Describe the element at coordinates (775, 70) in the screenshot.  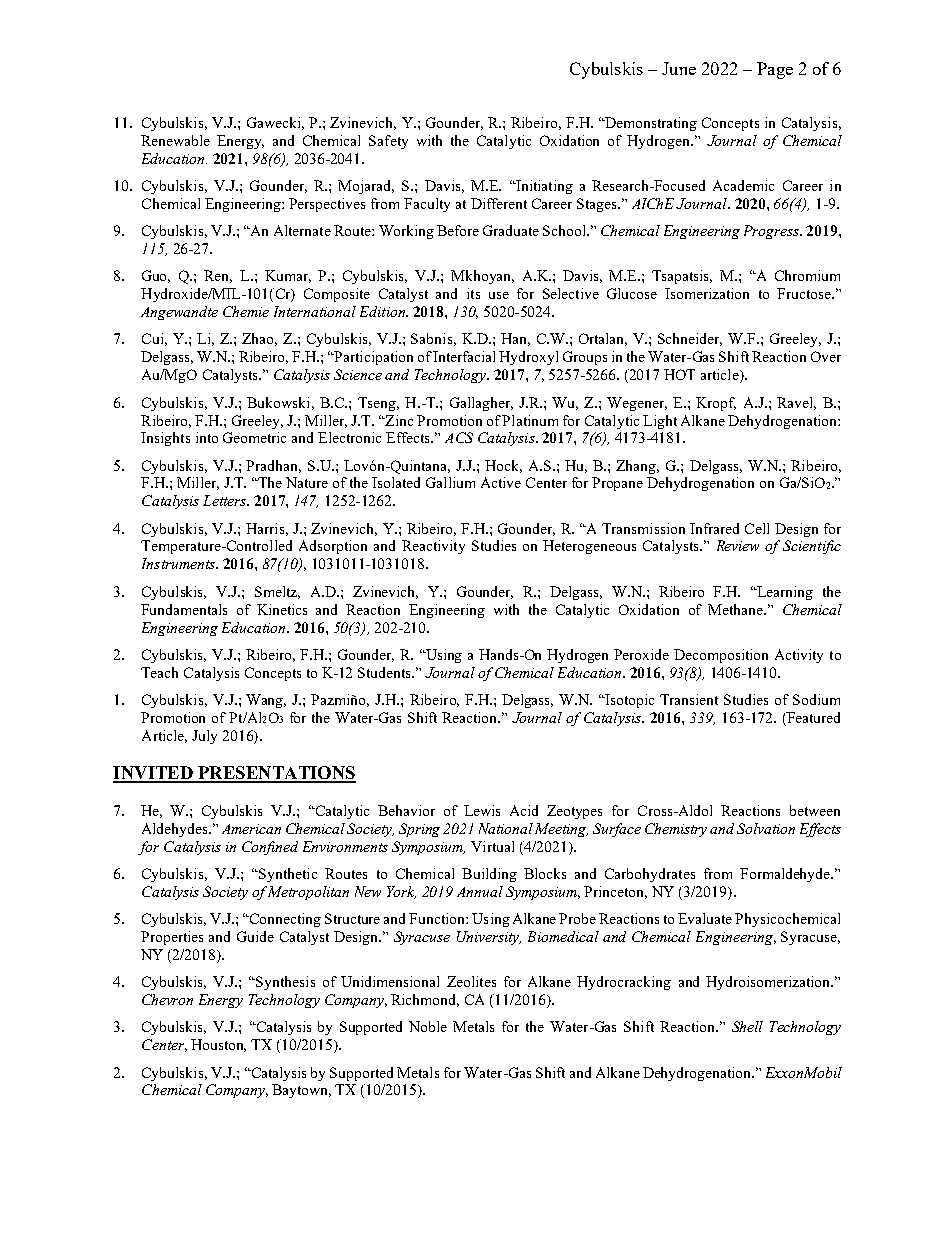
I see `Page` at that location.
